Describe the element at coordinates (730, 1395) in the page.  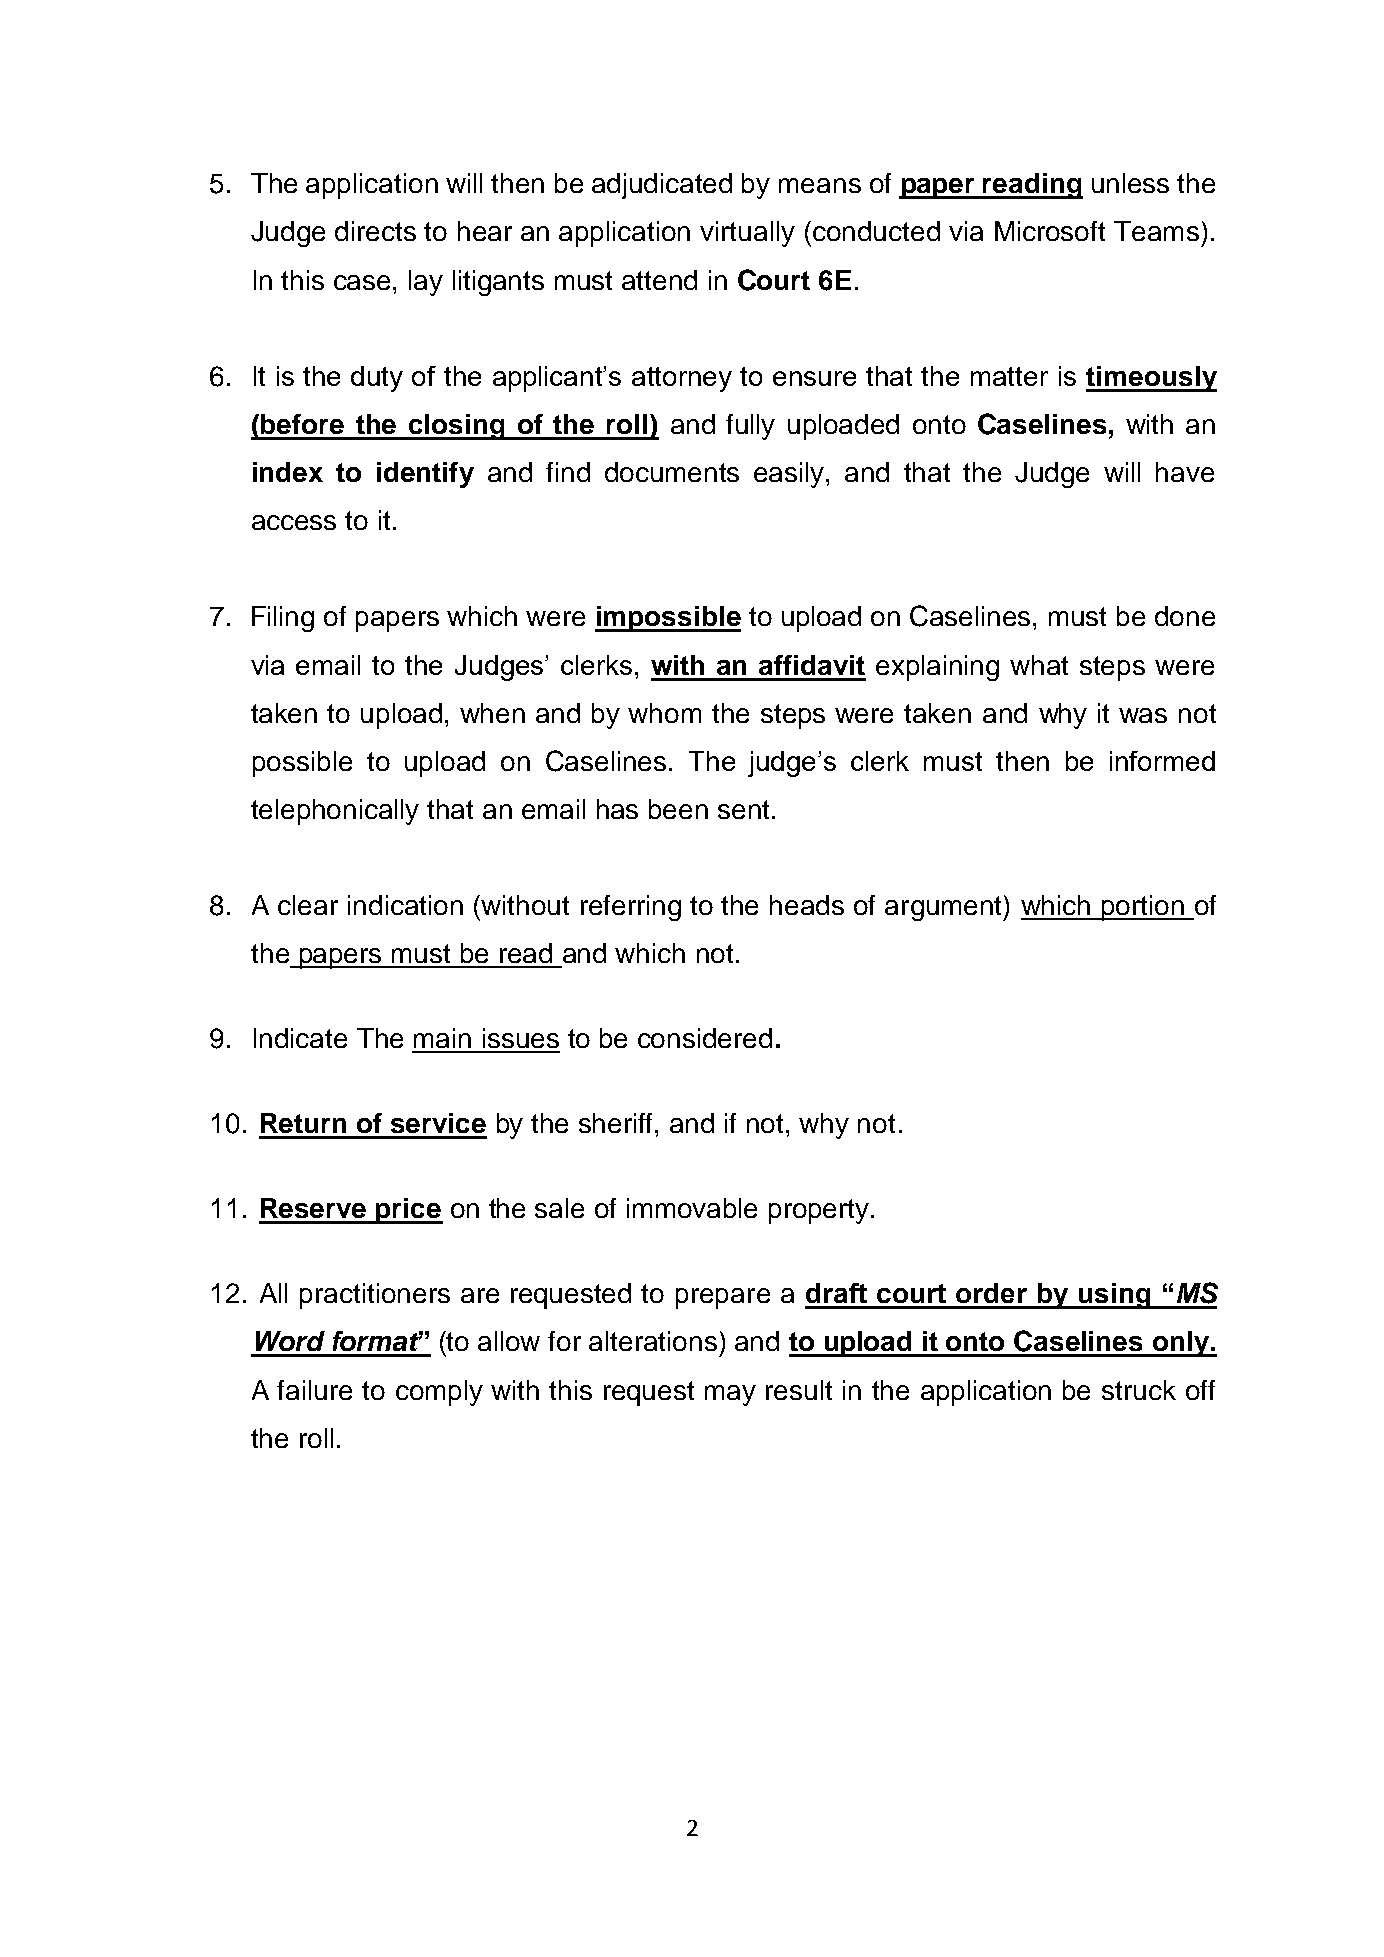
I see `may` at that location.
